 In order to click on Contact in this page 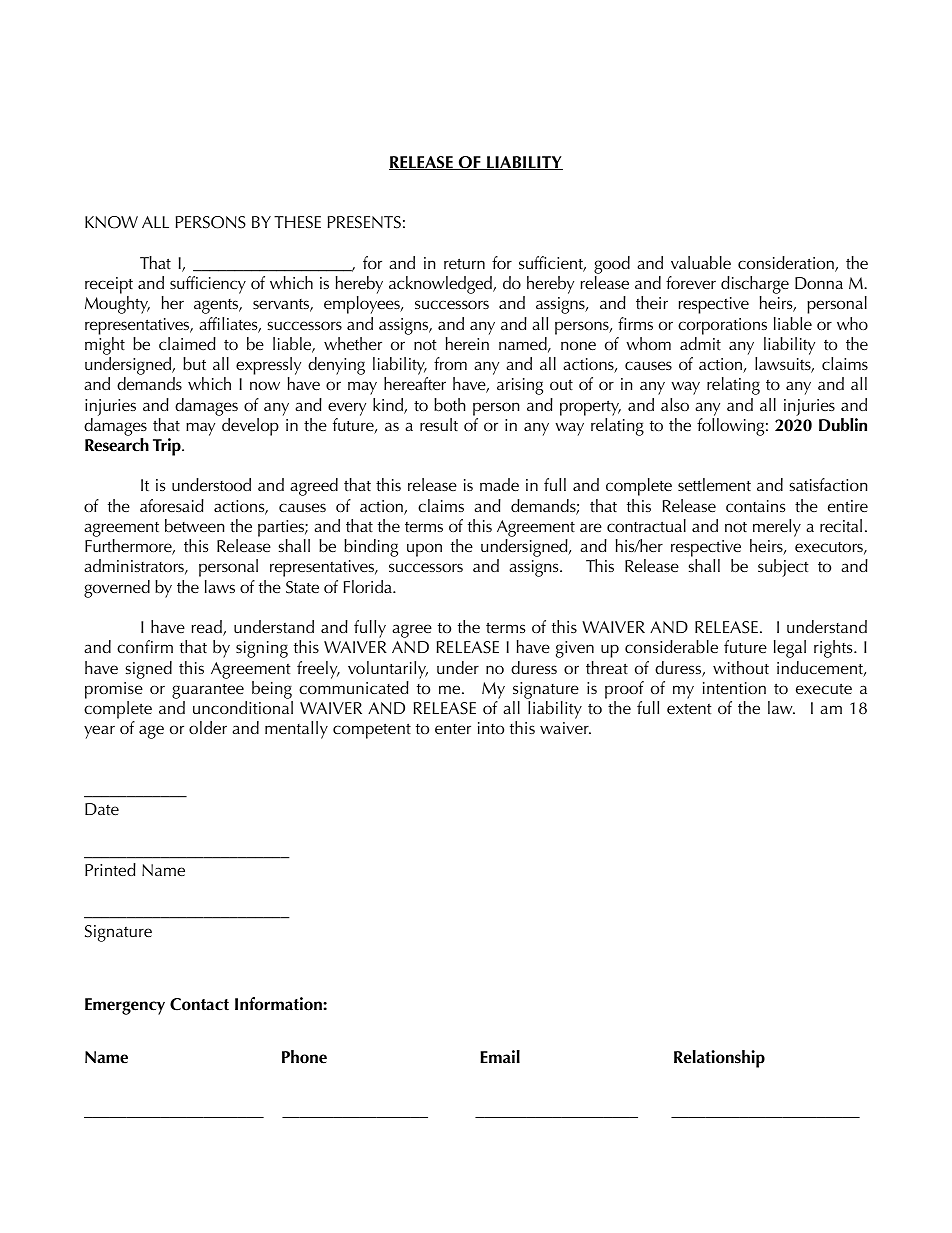, I will do `click(199, 1004)`.
